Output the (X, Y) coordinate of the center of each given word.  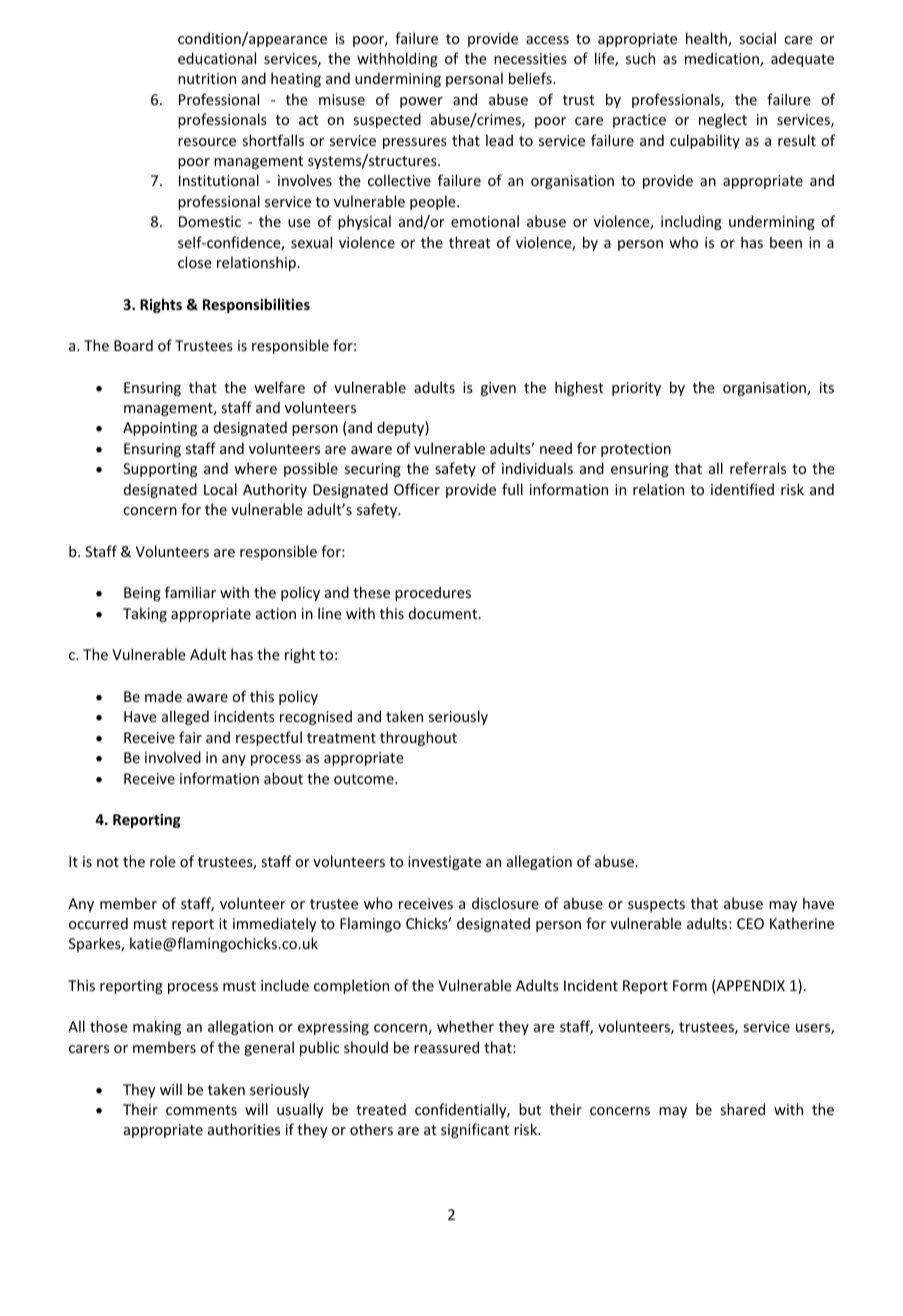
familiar (190, 592)
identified (742, 489)
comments (201, 1110)
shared (742, 1109)
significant (475, 1130)
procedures (433, 593)
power (421, 102)
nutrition (207, 78)
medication (723, 59)
